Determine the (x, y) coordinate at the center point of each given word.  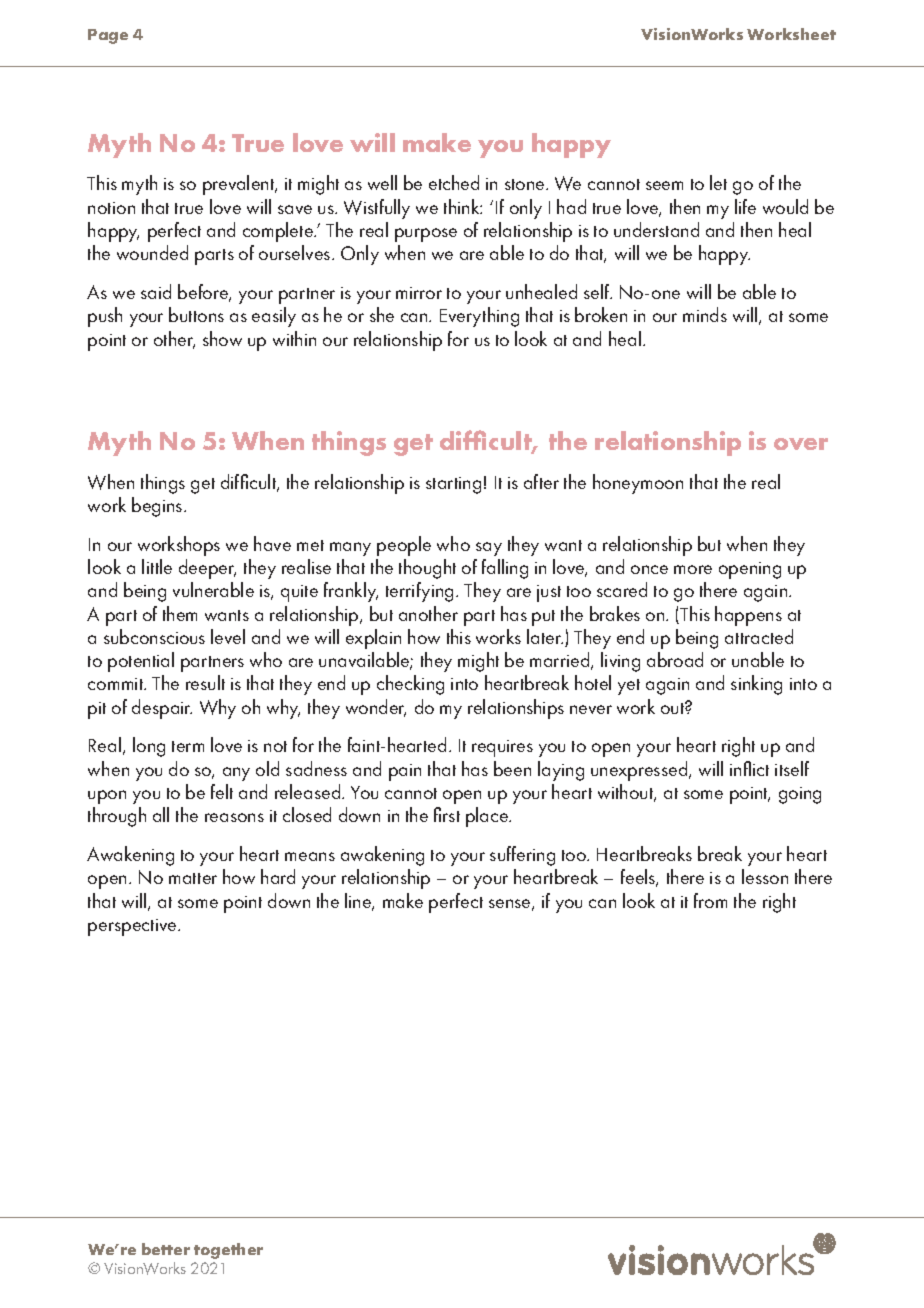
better (166, 1249)
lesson (765, 876)
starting (453, 485)
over (801, 444)
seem (664, 185)
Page (108, 36)
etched (454, 182)
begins (158, 507)
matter (193, 878)
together (228, 1251)
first (447, 814)
